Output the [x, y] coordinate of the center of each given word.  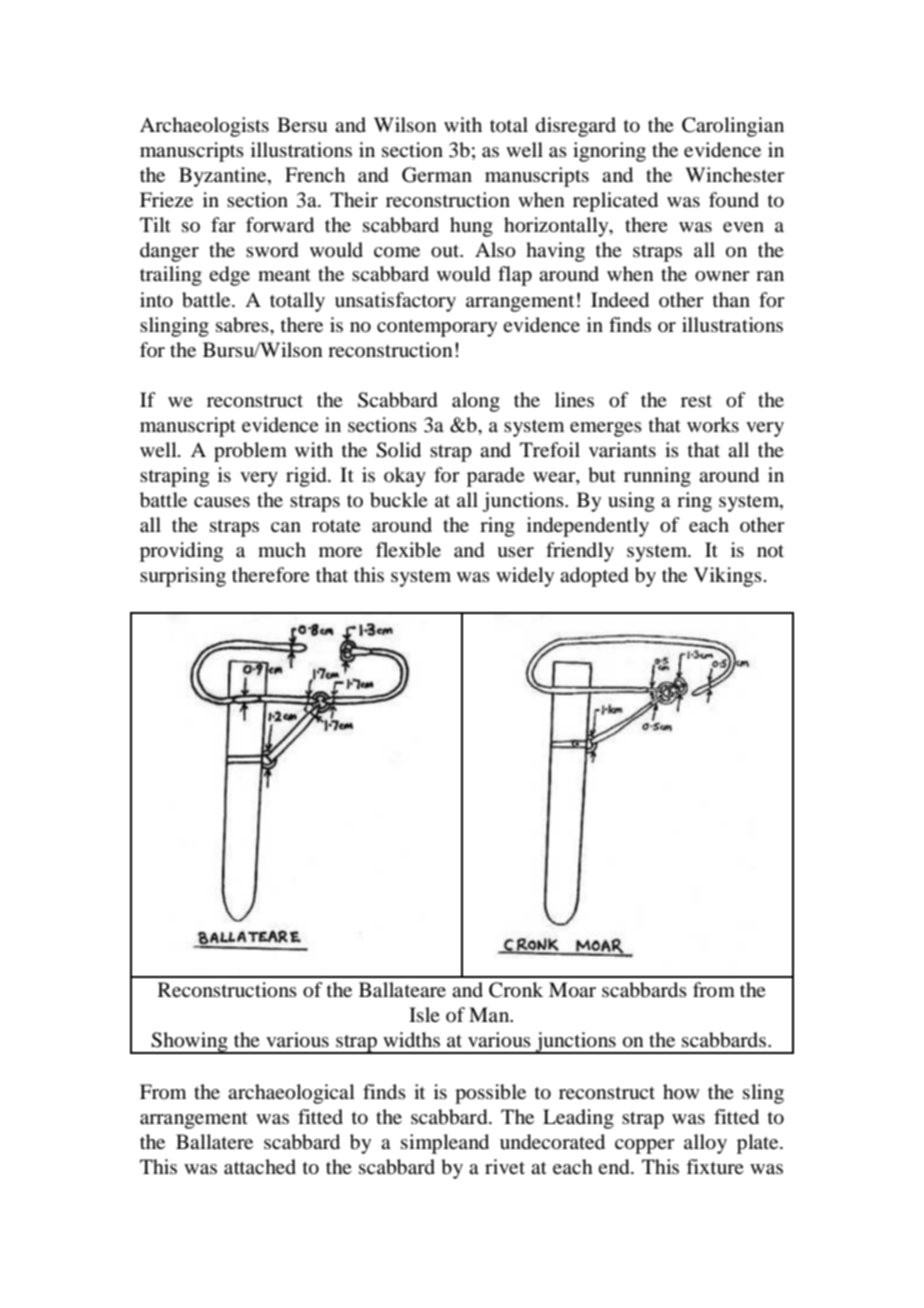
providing [181, 552]
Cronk [516, 990]
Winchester [735, 174]
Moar [572, 990]
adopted [594, 577]
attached [260, 1166]
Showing [190, 1043]
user [515, 552]
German [437, 175]
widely [525, 577]
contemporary [437, 328]
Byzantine [224, 177]
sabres [243, 325]
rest [696, 401]
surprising [183, 577]
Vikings [728, 577]
